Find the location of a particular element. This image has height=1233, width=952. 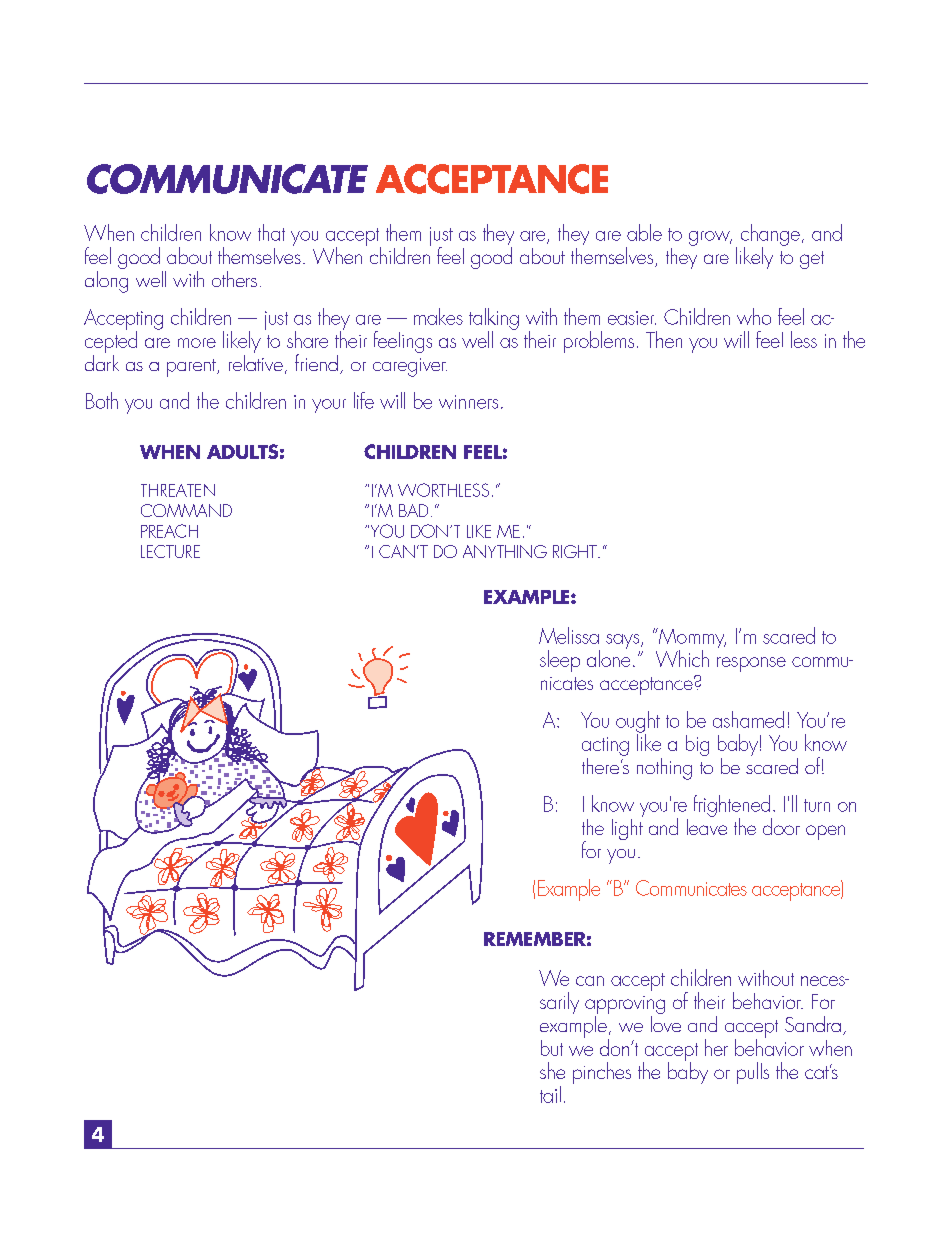

LECTURE is located at coordinates (170, 551).
